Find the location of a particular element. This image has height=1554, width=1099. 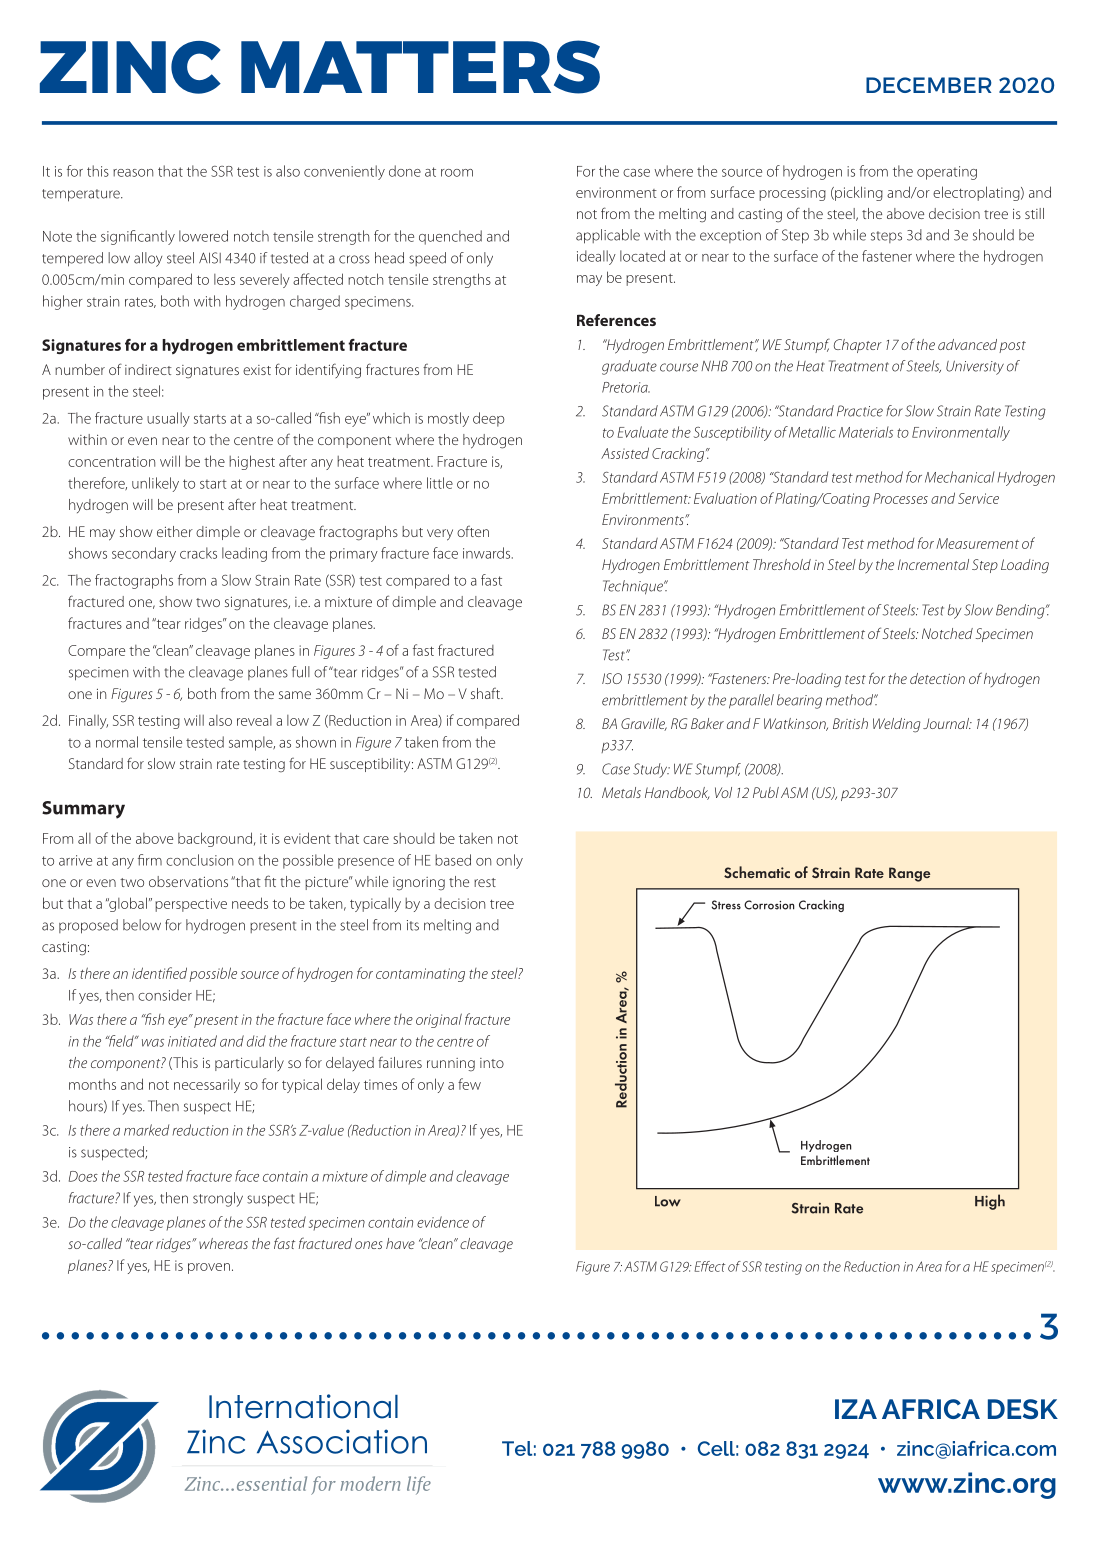

cracks is located at coordinates (198, 553).
